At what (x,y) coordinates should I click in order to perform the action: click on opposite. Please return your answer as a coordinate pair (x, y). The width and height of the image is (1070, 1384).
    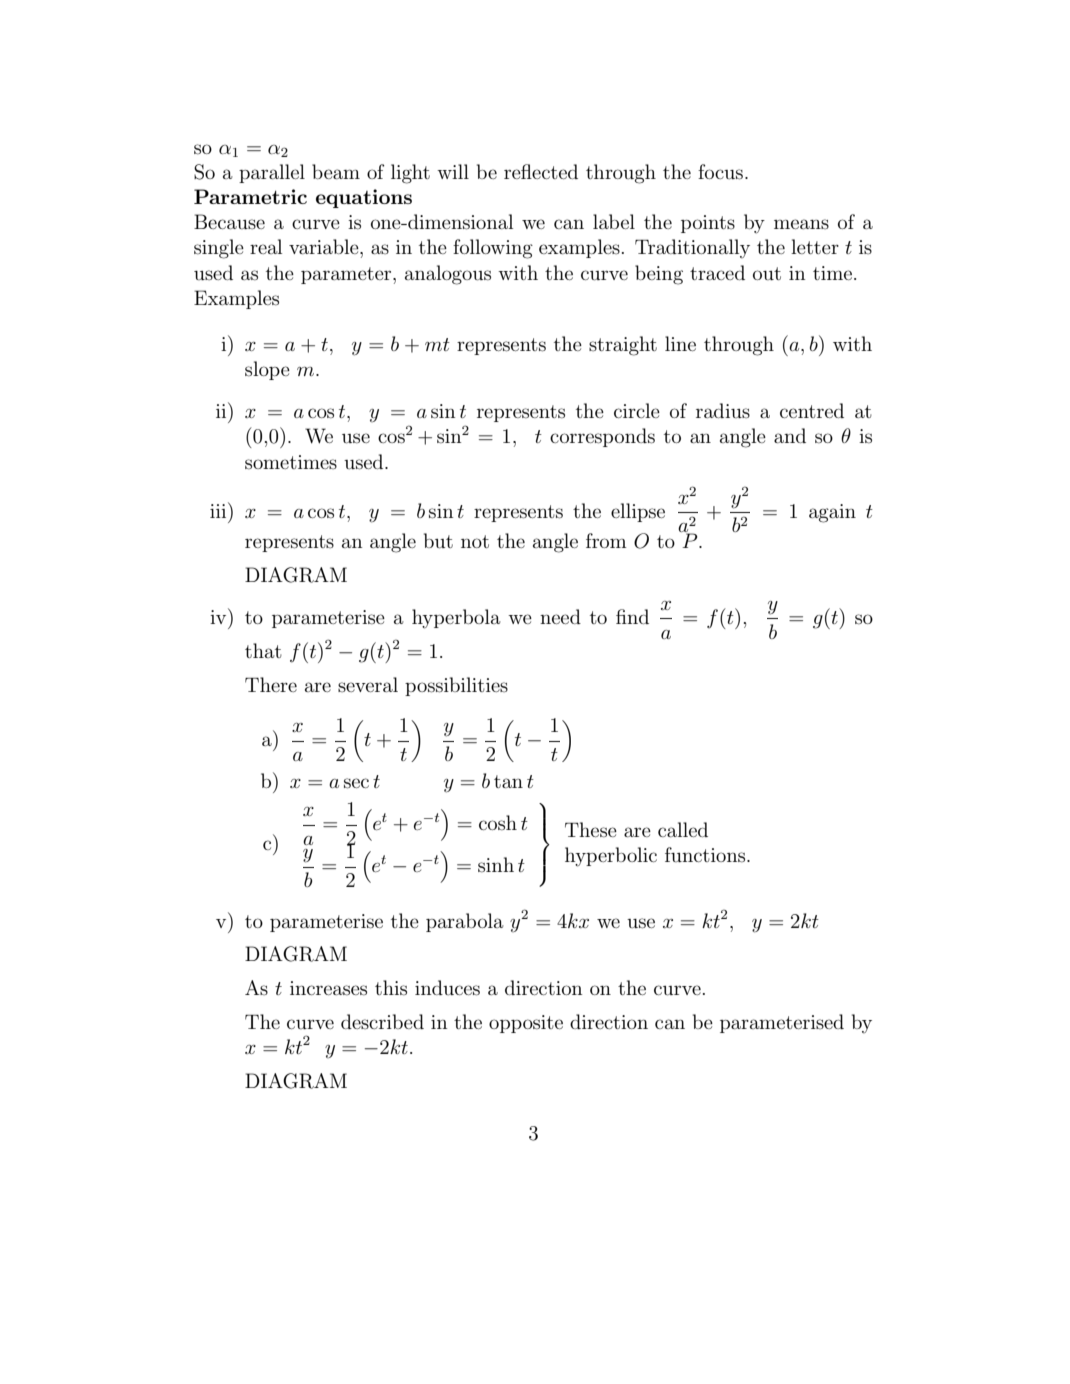
    Looking at the image, I should click on (526, 1024).
